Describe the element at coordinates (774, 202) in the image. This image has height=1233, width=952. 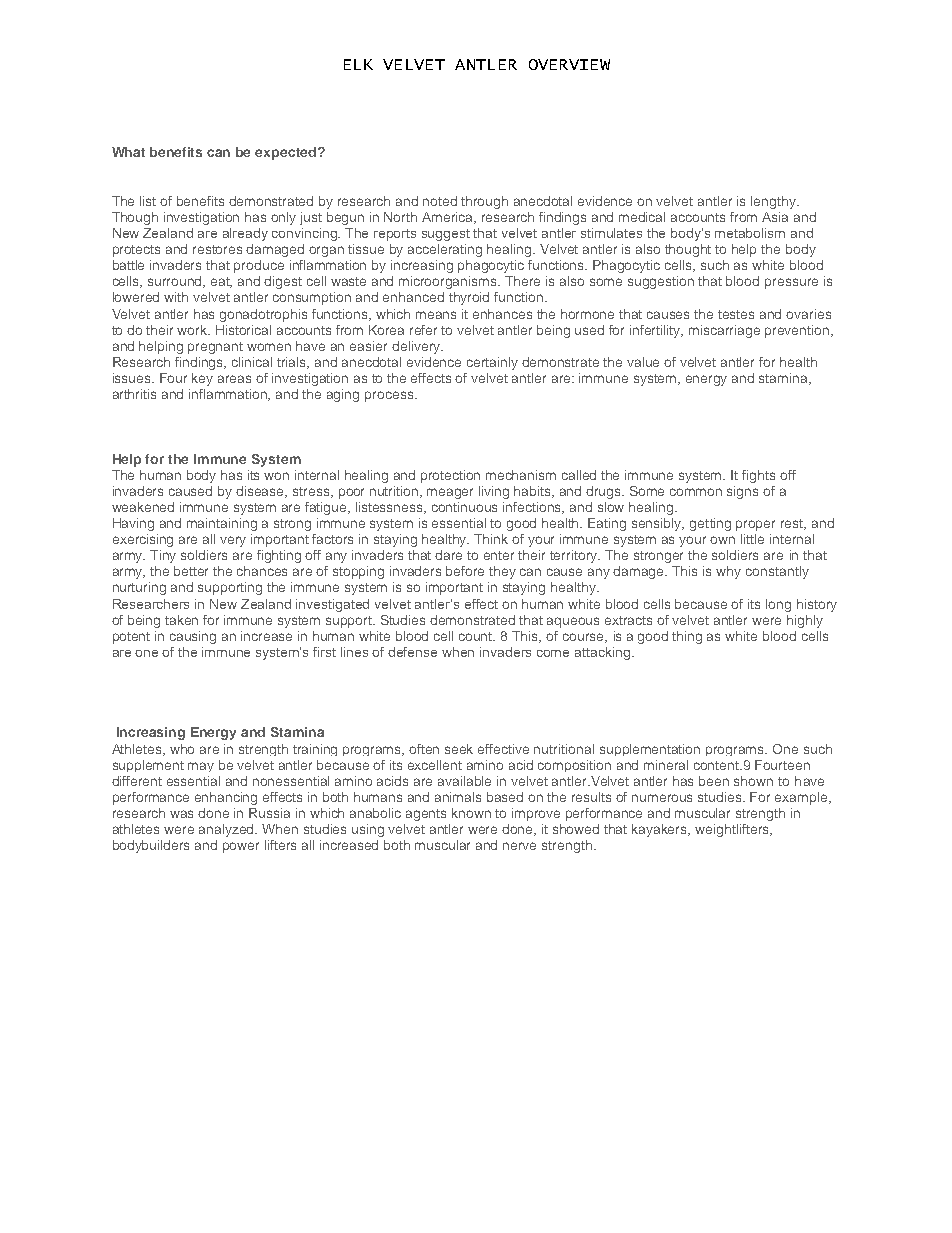
I see `lengthy` at that location.
